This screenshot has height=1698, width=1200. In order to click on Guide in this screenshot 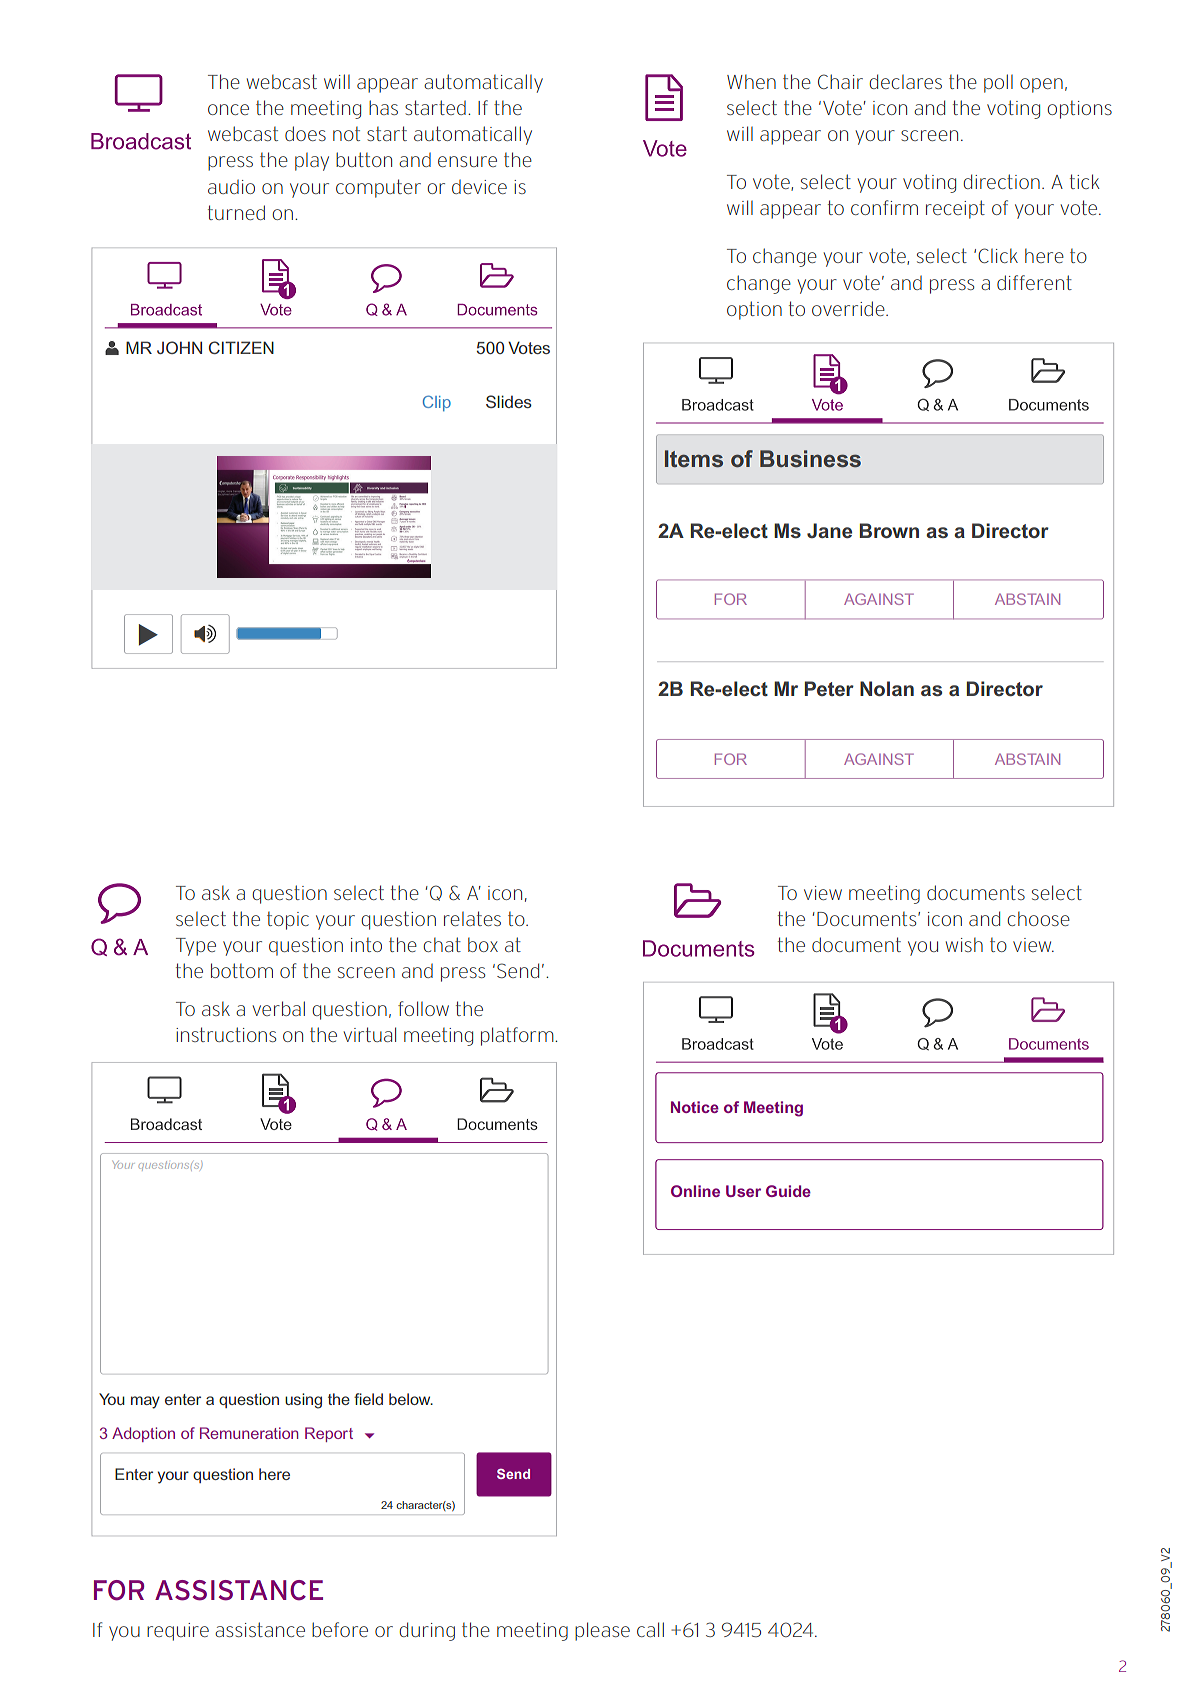, I will do `click(788, 1191)`.
